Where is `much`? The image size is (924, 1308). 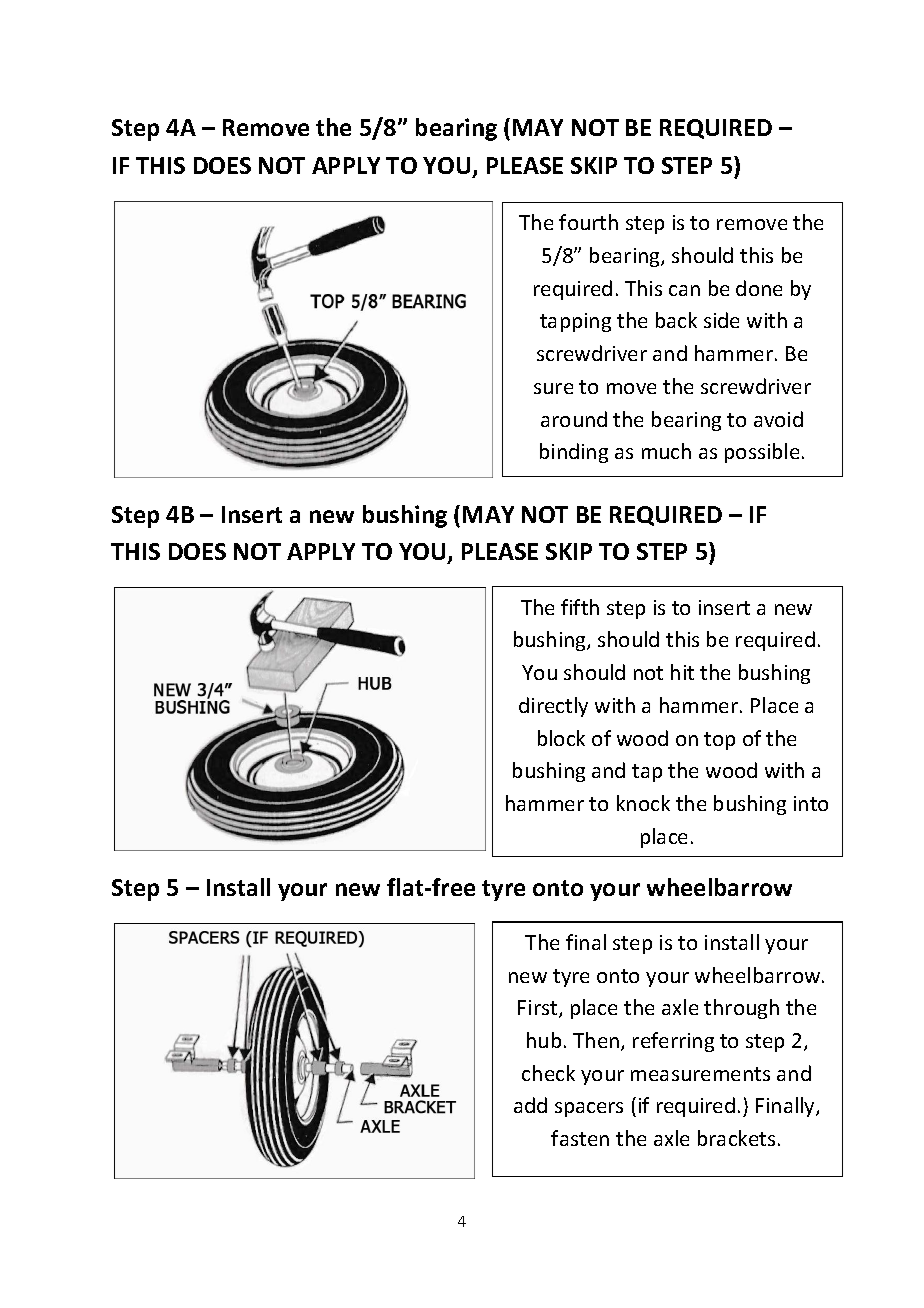
much is located at coordinates (666, 451).
